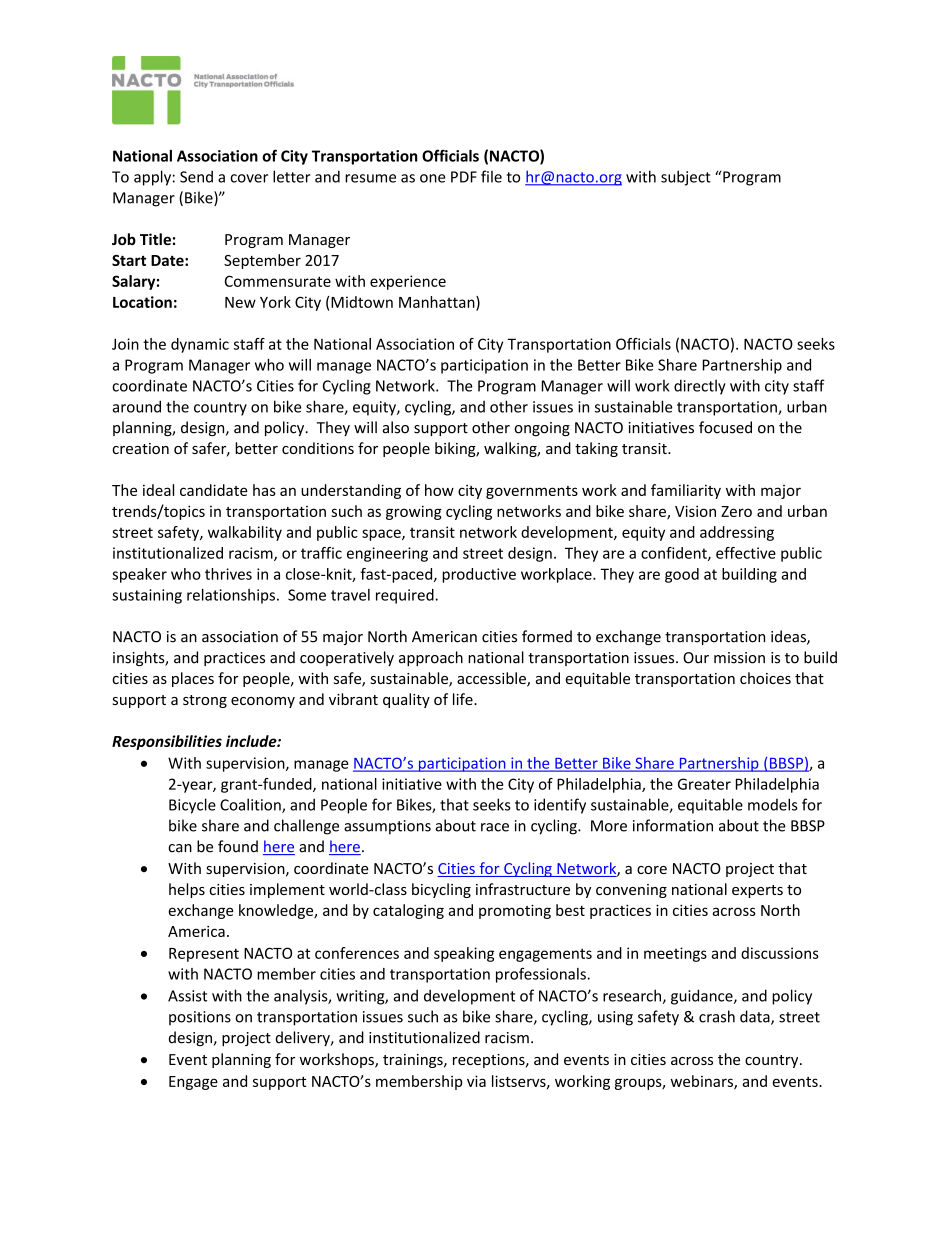  What do you see at coordinates (696, 658) in the image?
I see `Our` at bounding box center [696, 658].
